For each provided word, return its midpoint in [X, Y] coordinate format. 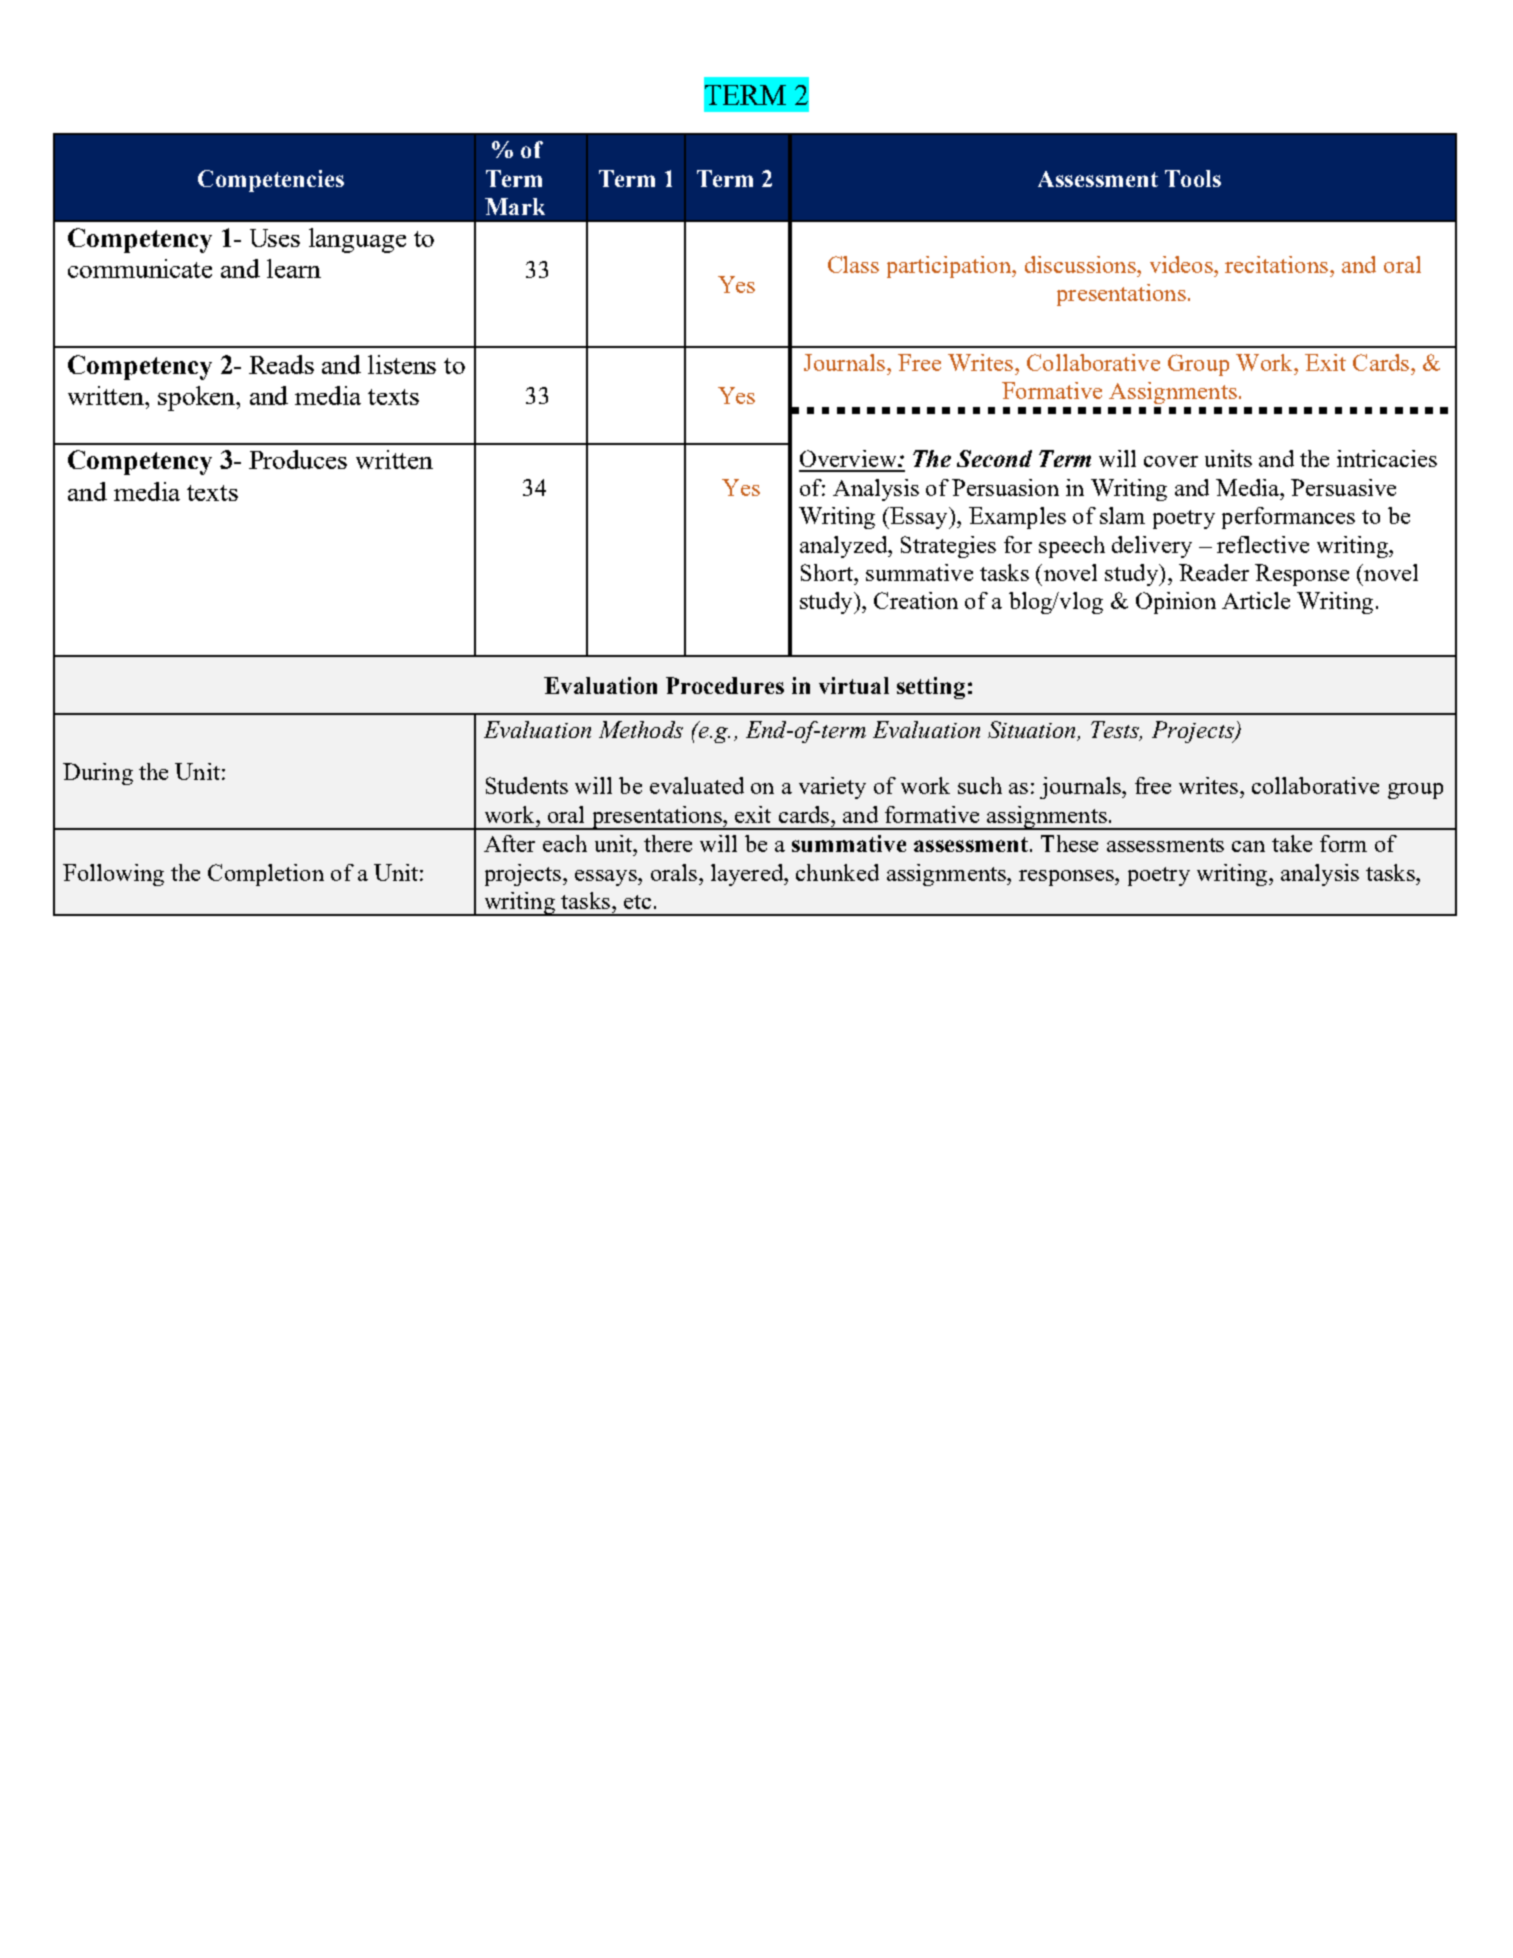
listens [402, 364]
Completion [266, 875]
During [98, 774]
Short [828, 572]
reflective [1263, 544]
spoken [198, 398]
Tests [1116, 730]
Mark [515, 206]
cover [1171, 461]
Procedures [725, 685]
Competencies [271, 181]
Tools [1193, 178]
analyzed [844, 547]
